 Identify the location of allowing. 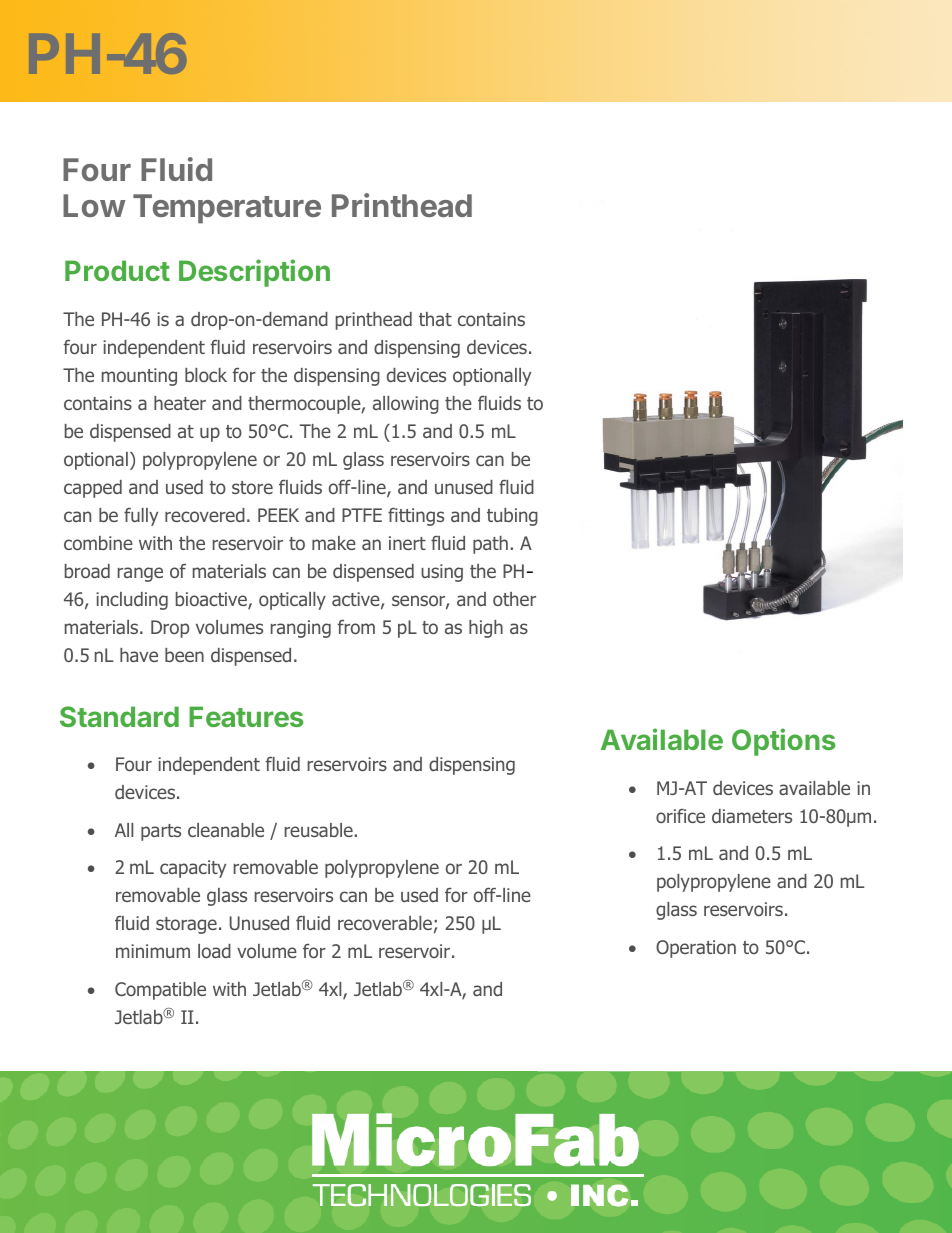
(406, 405).
